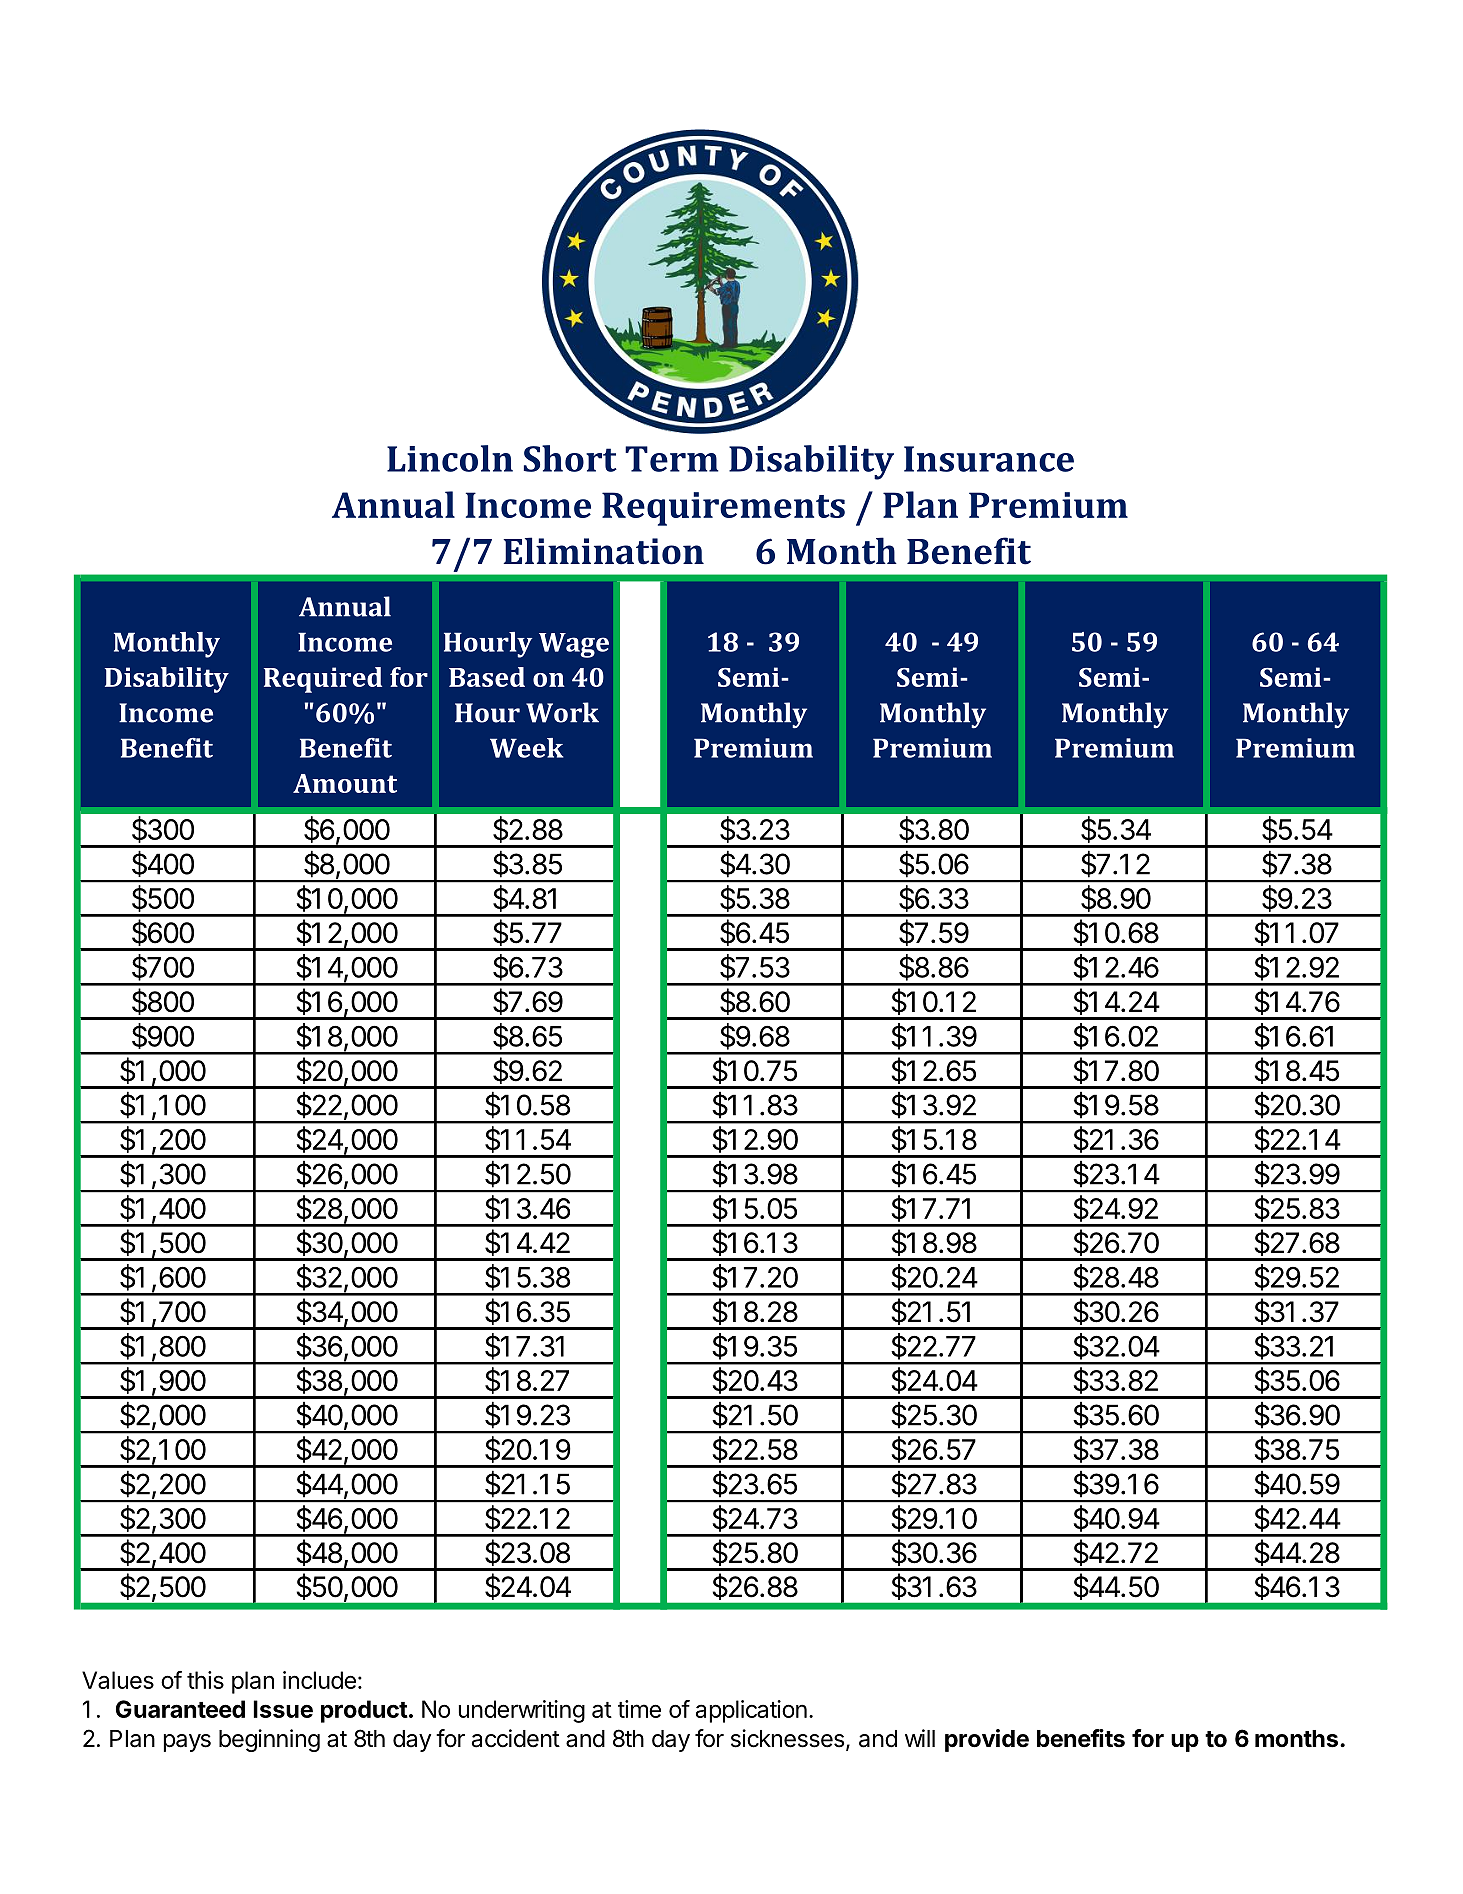 The height and width of the document is (1894, 1463). Describe the element at coordinates (570, 458) in the document. I see `Short` at that location.
